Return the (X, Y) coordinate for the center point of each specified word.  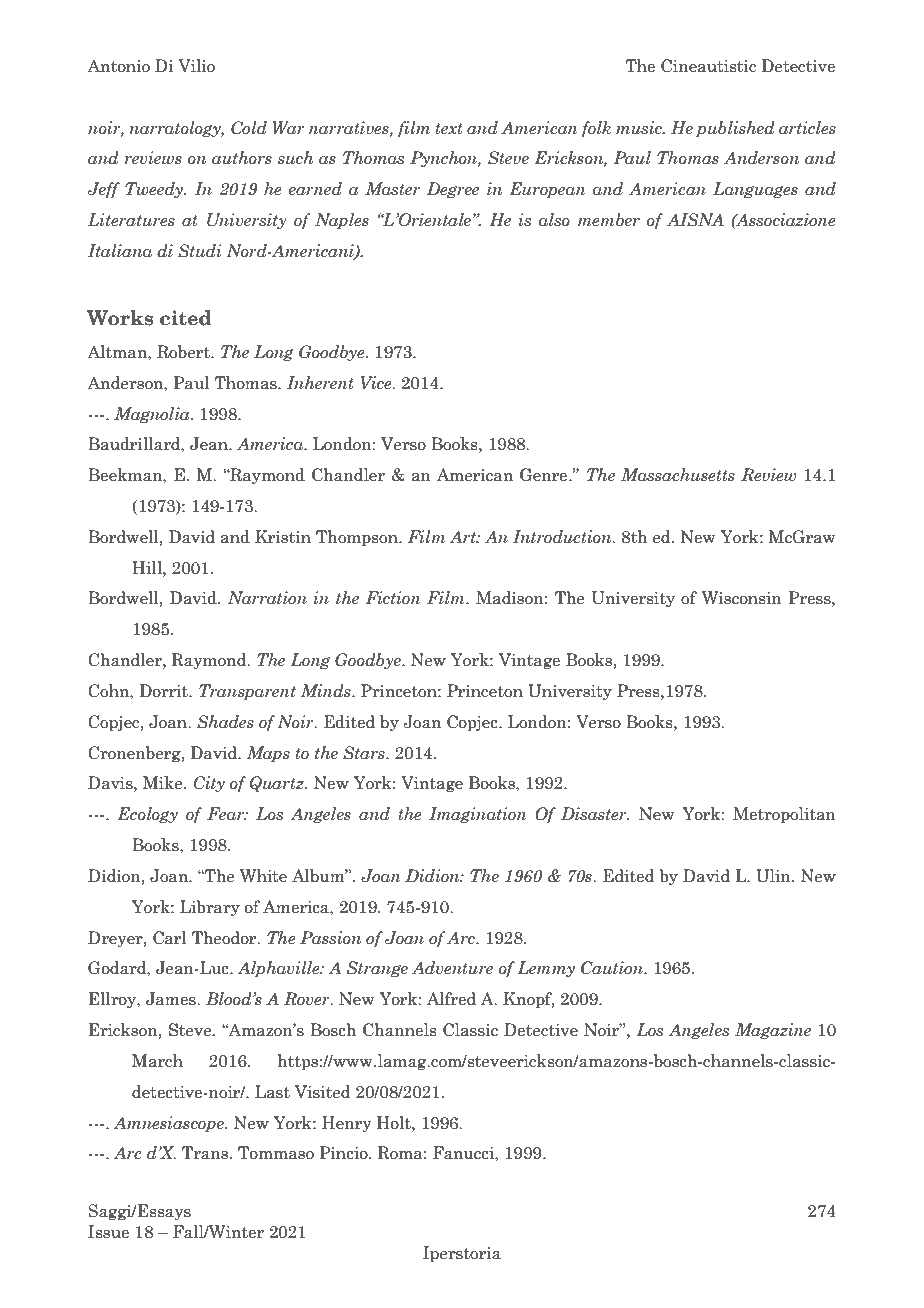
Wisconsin (742, 598)
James (172, 999)
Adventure (452, 968)
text (448, 129)
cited (185, 318)
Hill (148, 567)
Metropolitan (784, 815)
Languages (755, 190)
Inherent (320, 383)
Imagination (478, 815)
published (735, 129)
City (209, 784)
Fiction (393, 598)
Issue (108, 1232)
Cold (249, 128)
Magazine (773, 1031)
